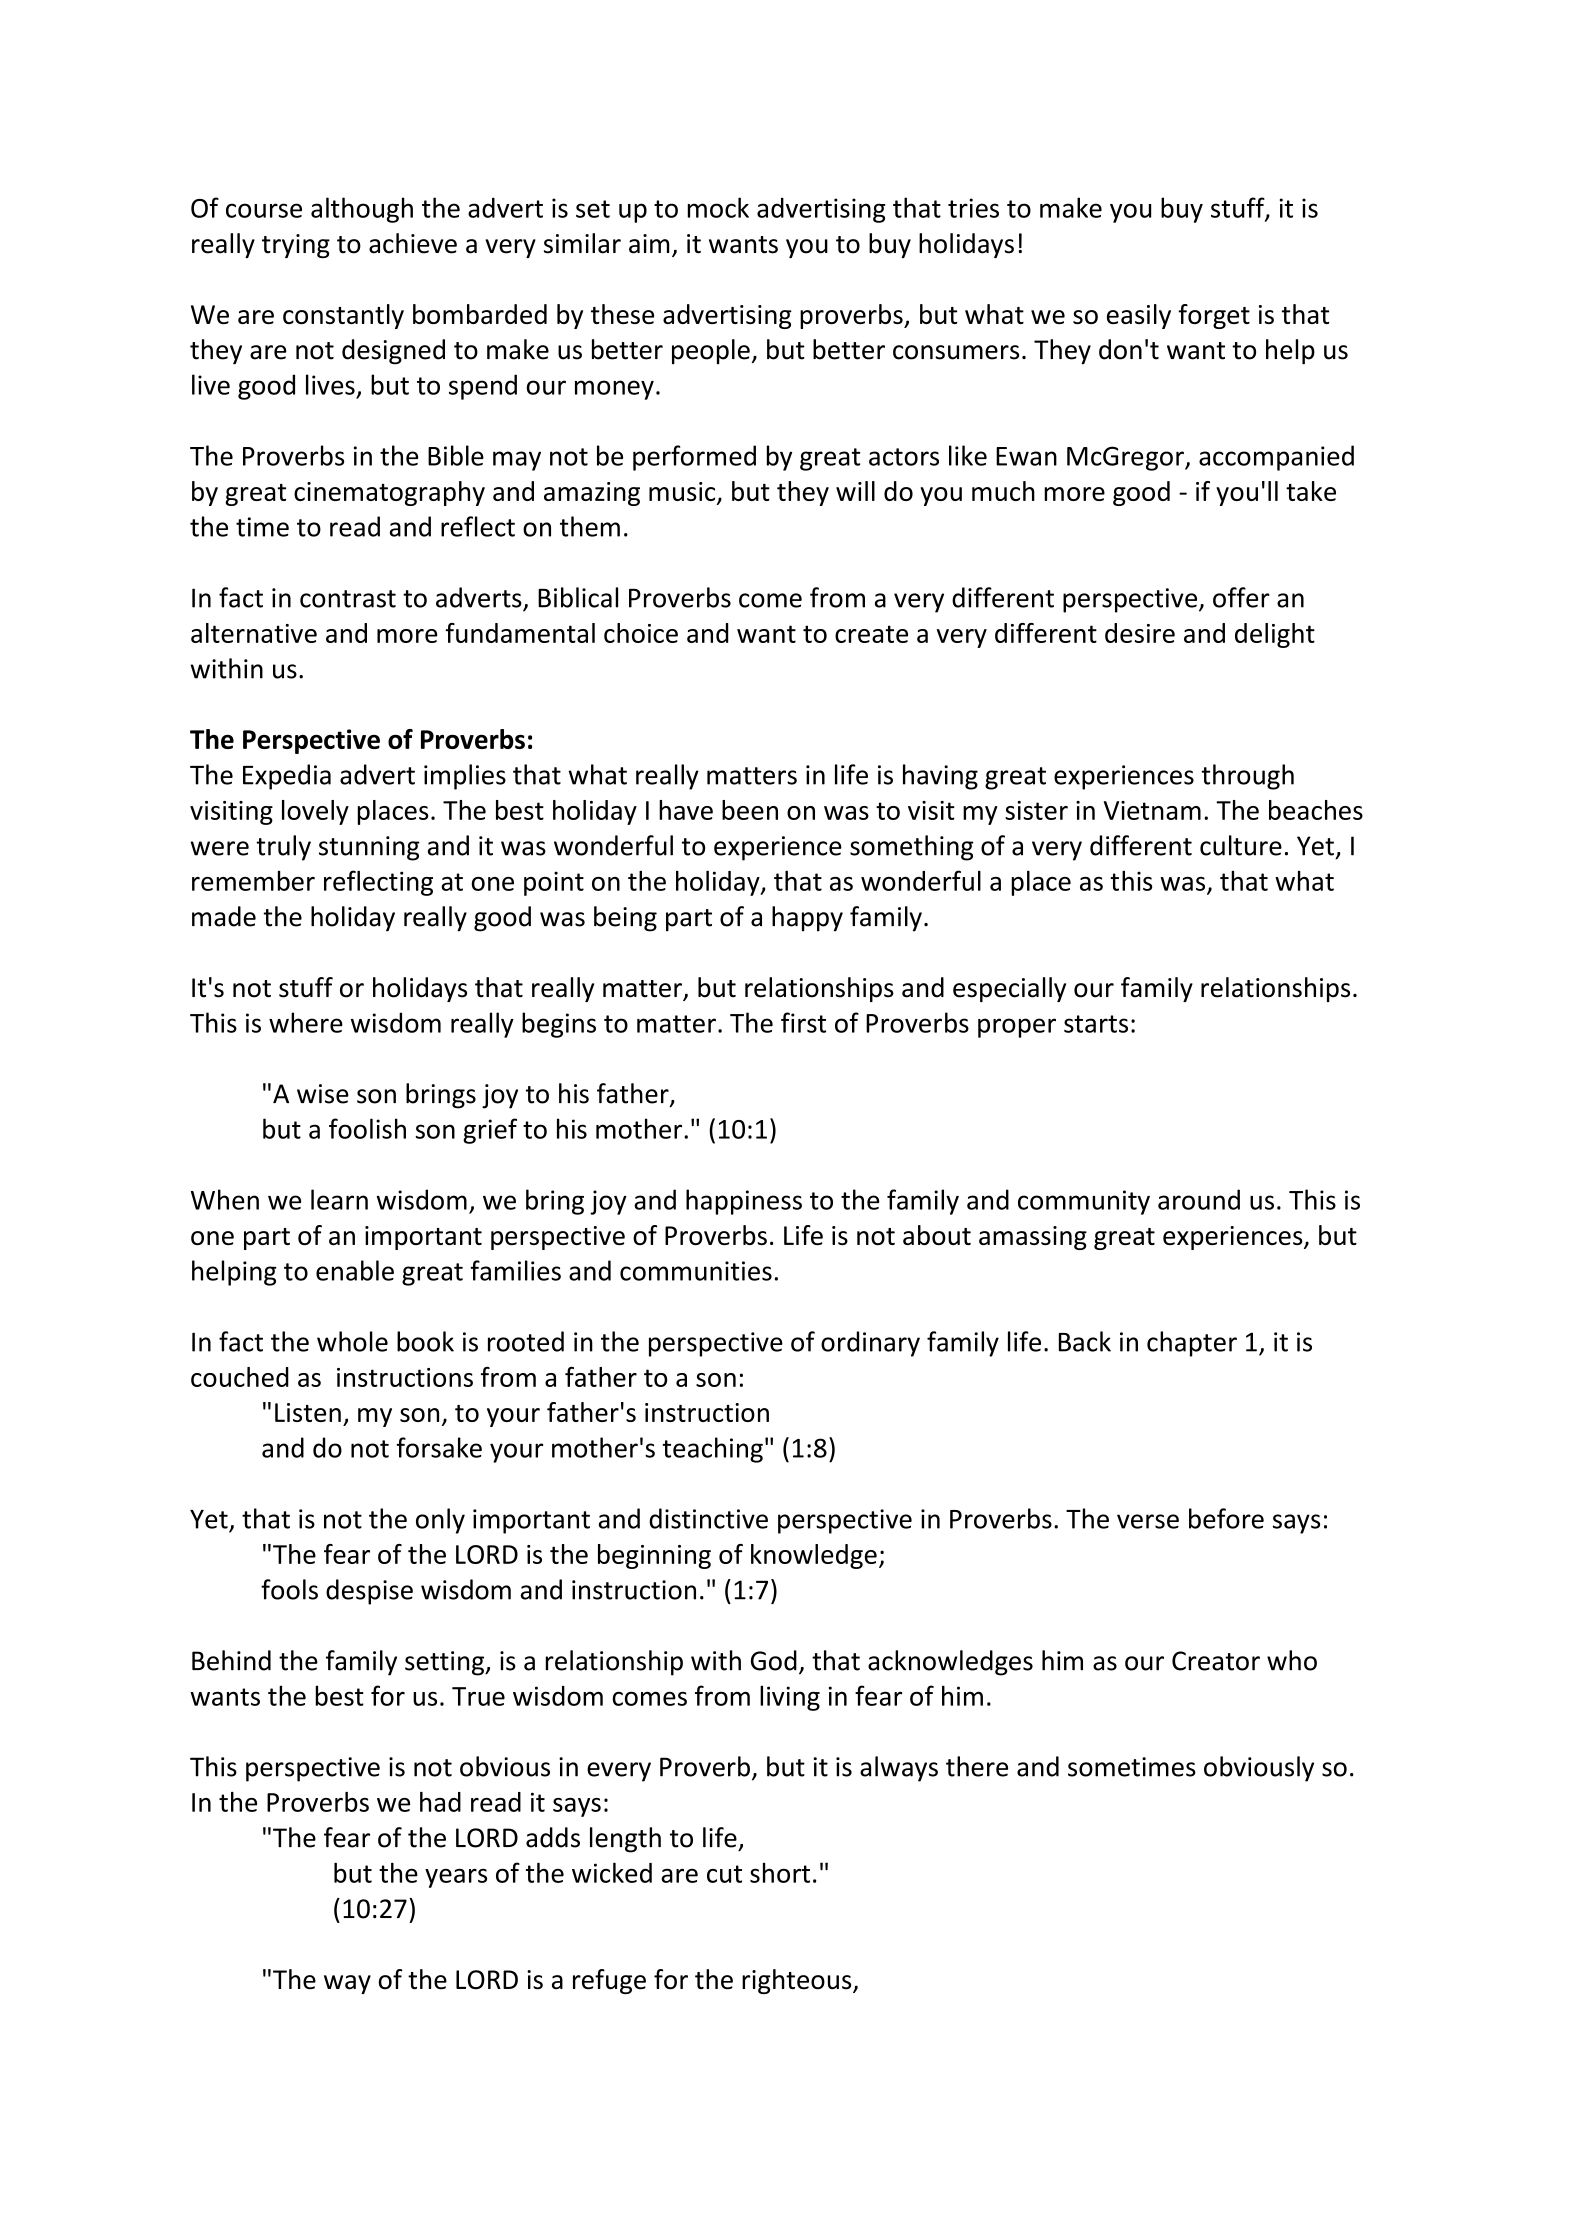 The image size is (1570, 2221). I want to click on create, so click(871, 634).
